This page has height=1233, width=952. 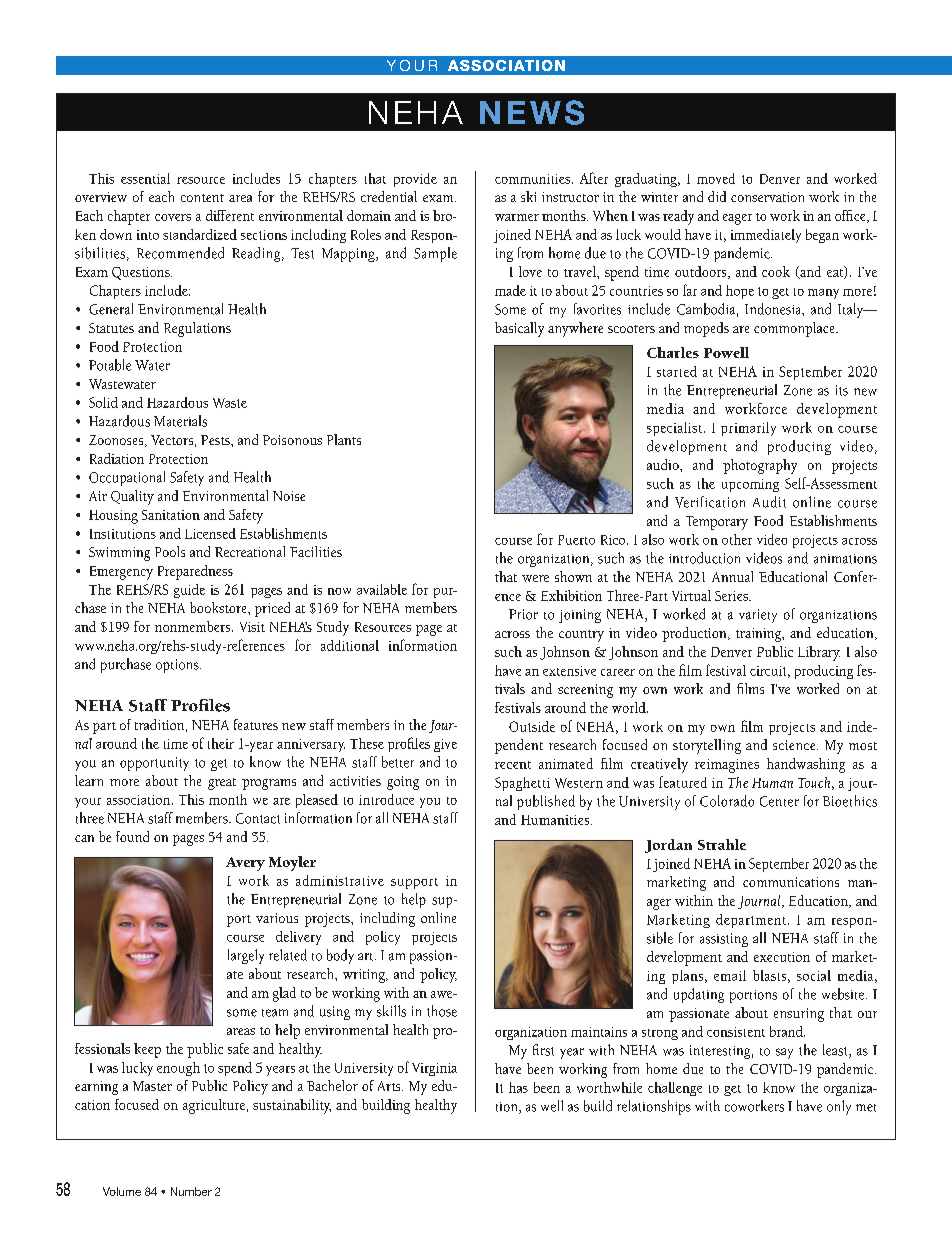 What do you see at coordinates (191, 1191) in the page?
I see `Number` at bounding box center [191, 1191].
